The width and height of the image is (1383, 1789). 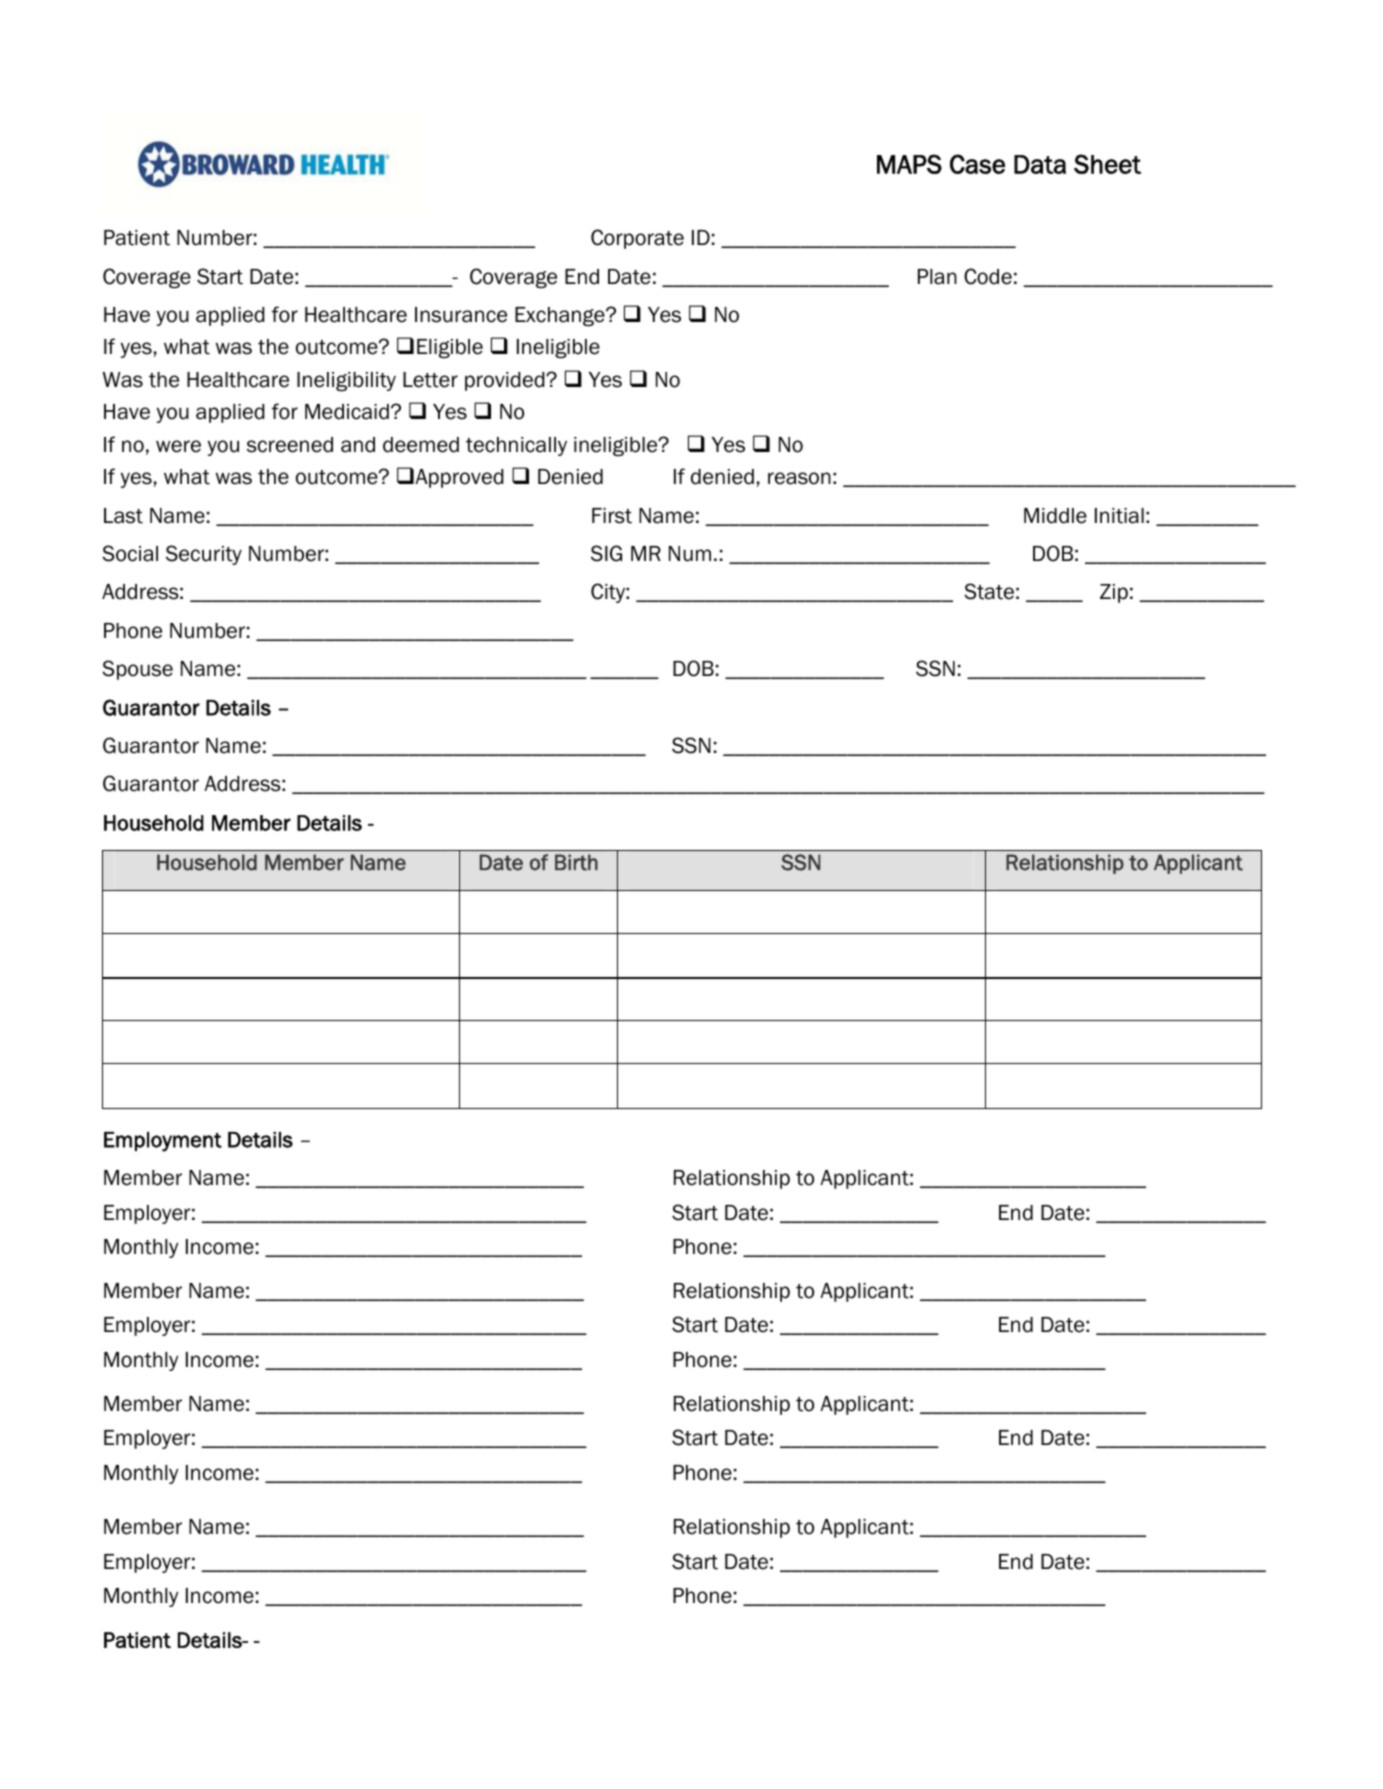 What do you see at coordinates (637, 239) in the image?
I see `Corporate` at bounding box center [637, 239].
